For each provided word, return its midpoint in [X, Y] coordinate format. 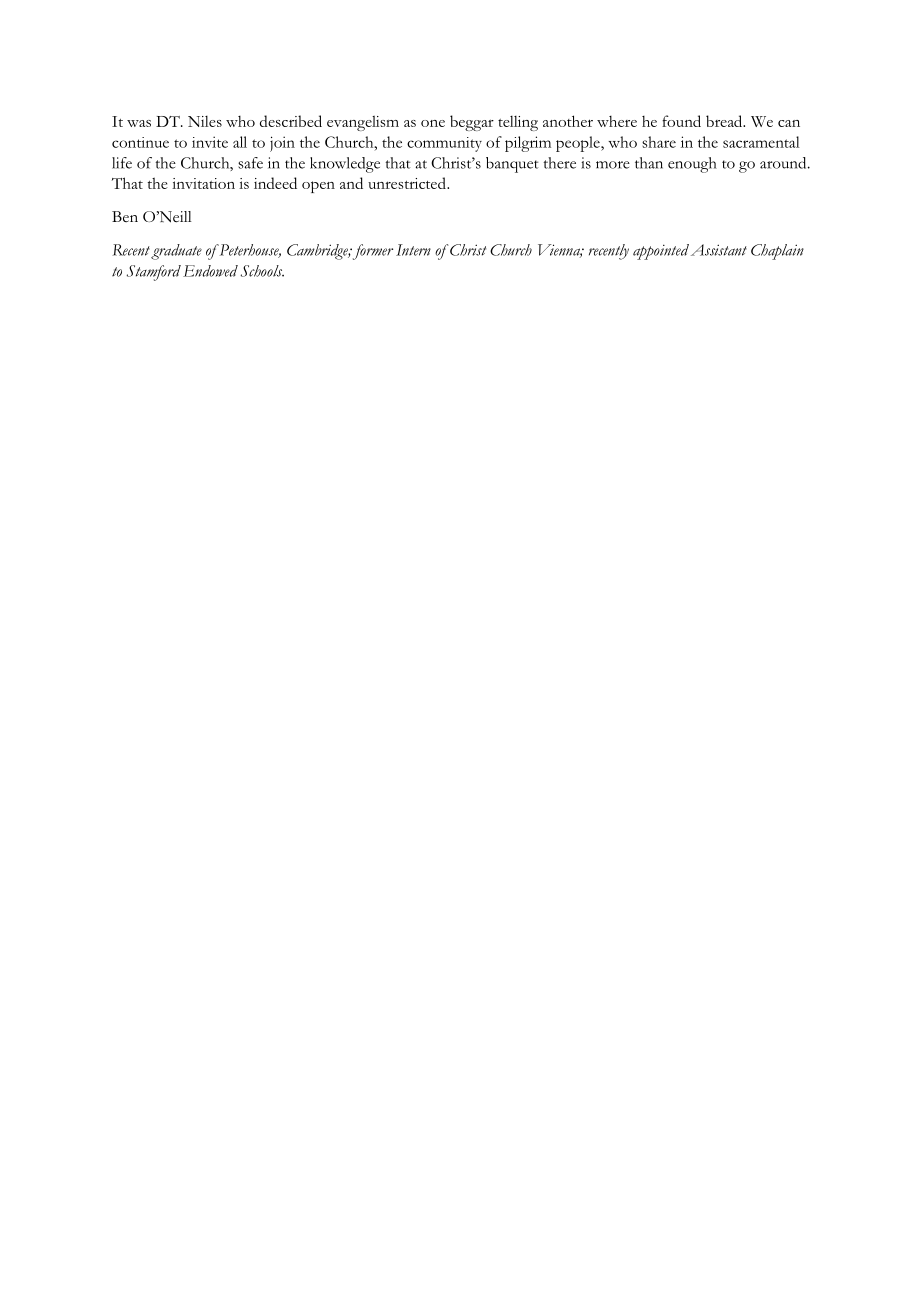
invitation [203, 183]
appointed [661, 252]
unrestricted [408, 183]
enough [692, 165]
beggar [472, 123]
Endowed [210, 271]
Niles [205, 121]
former [373, 252]
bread [725, 121]
